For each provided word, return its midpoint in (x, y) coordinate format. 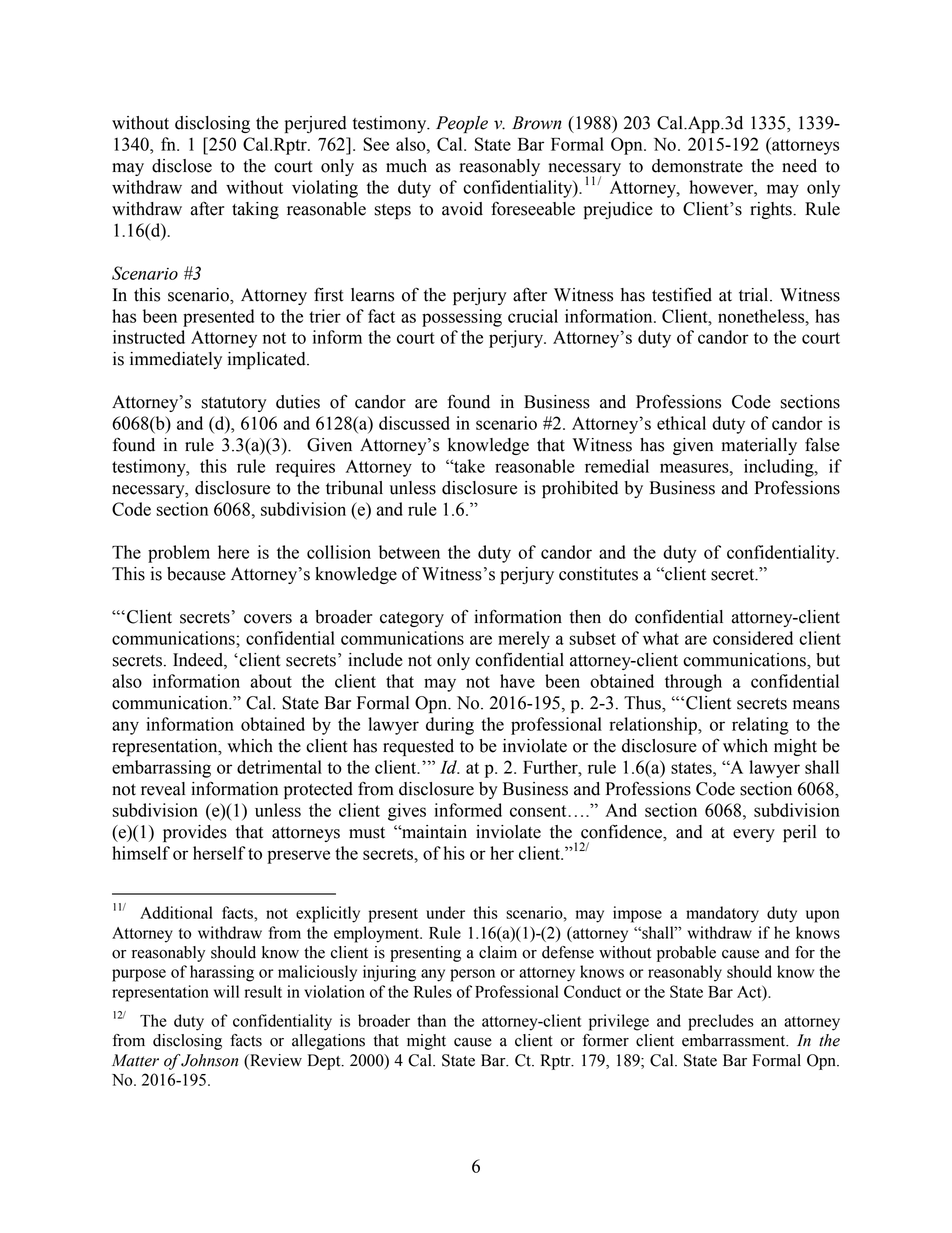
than (431, 1020)
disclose (182, 166)
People (462, 124)
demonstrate (697, 166)
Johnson (209, 1060)
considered (753, 638)
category (412, 619)
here (233, 552)
